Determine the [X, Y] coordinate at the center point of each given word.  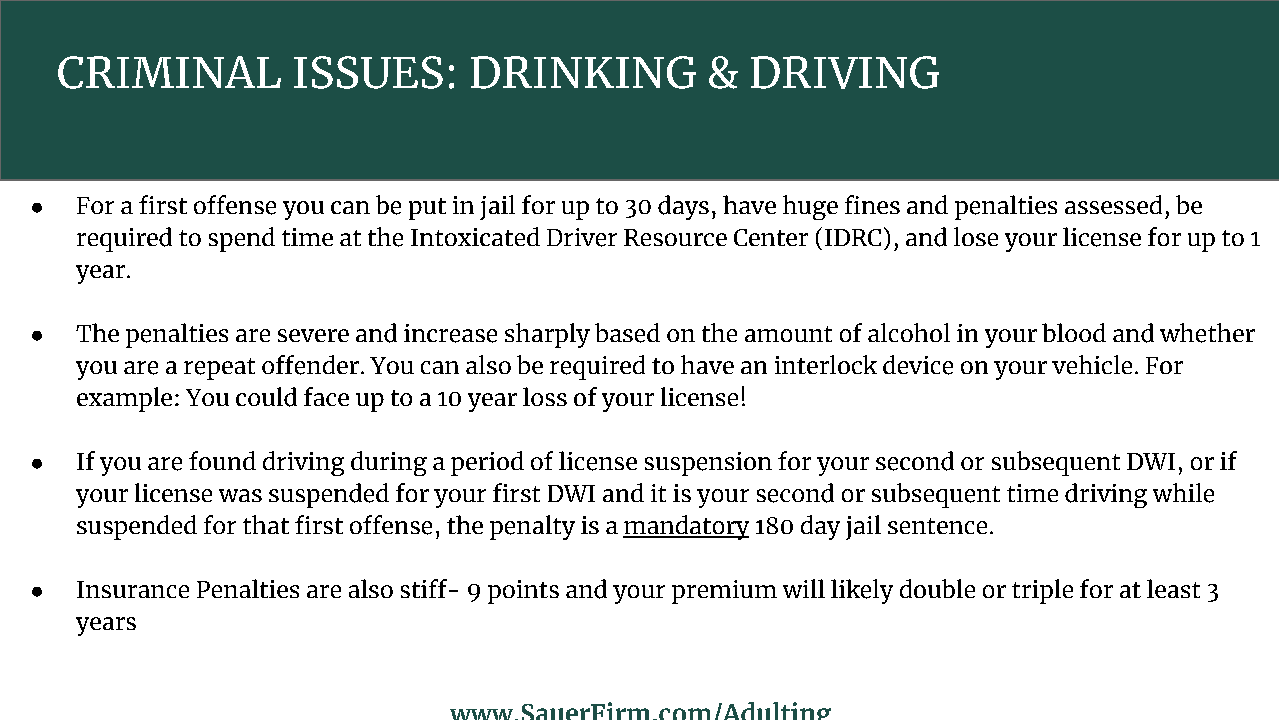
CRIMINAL [169, 72]
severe [313, 335]
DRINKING [583, 72]
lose [976, 236]
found [222, 460]
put [427, 209]
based [627, 333]
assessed [1113, 204]
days [683, 207]
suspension [708, 464]
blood [1074, 332]
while [1183, 493]
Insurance [133, 589]
